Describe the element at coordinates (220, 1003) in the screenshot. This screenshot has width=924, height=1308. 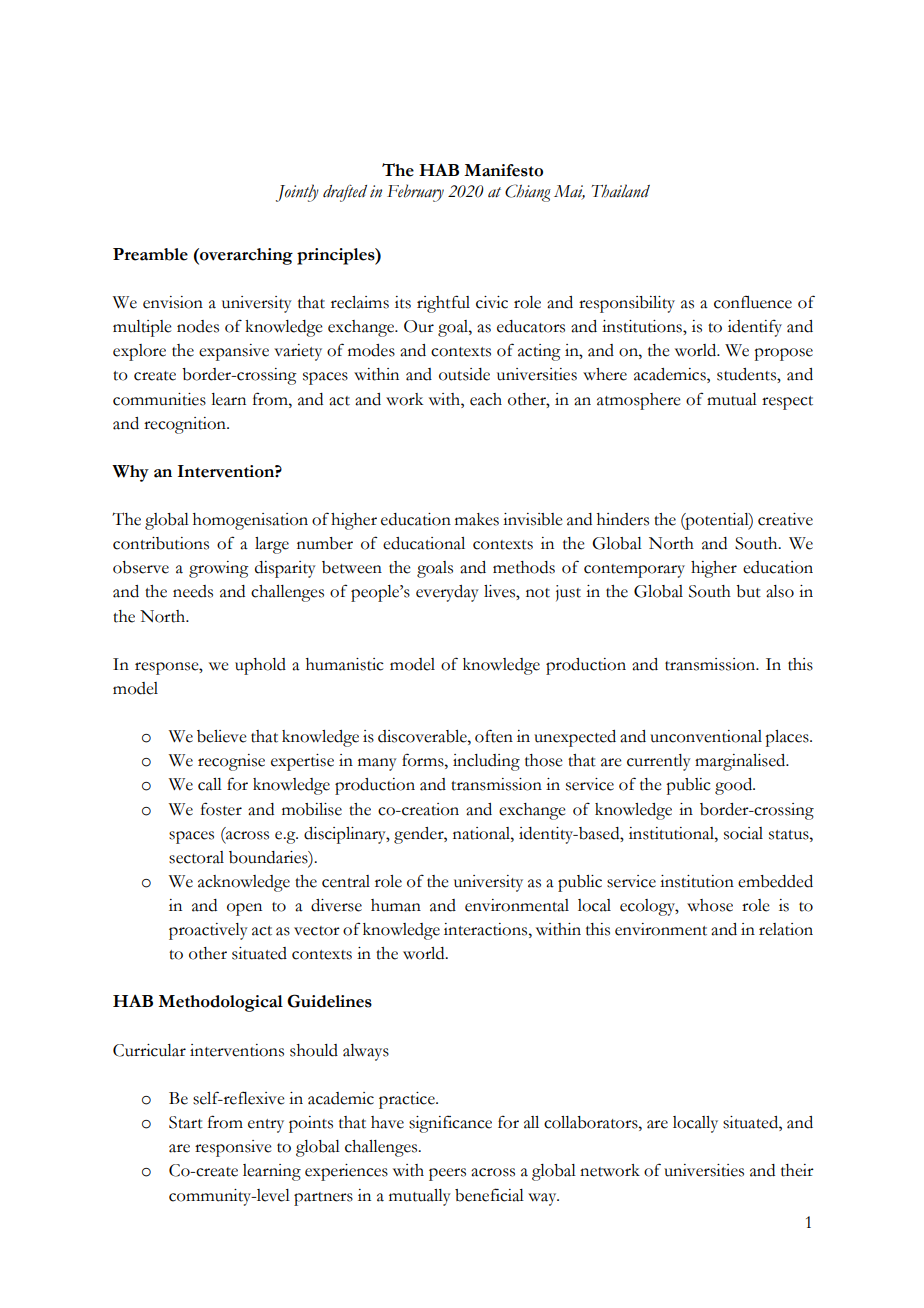
I see `Methodological` at that location.
